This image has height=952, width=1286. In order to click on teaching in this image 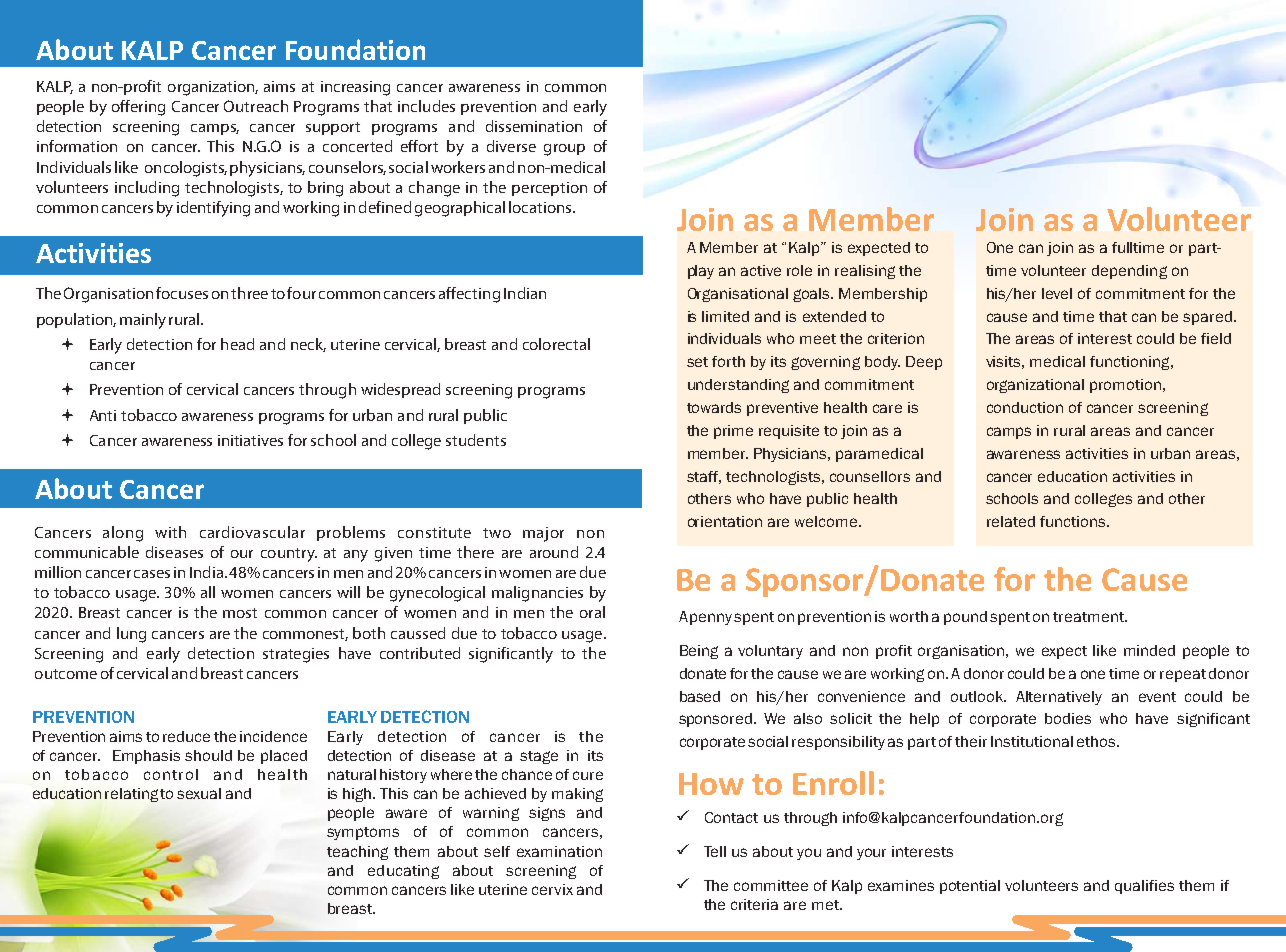, I will do `click(357, 853)`.
